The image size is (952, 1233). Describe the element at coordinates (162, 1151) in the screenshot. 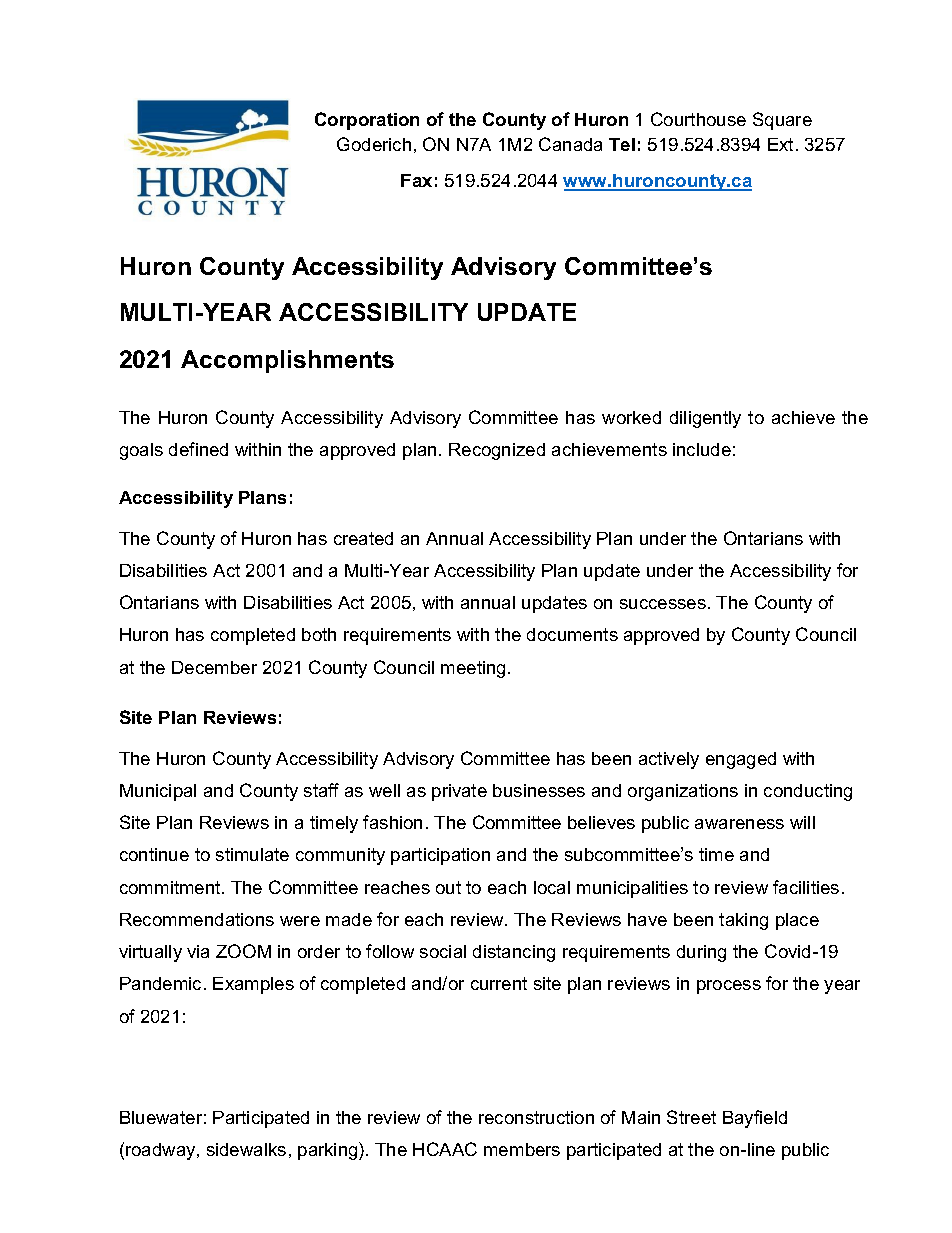

I see `roadway` at that location.
